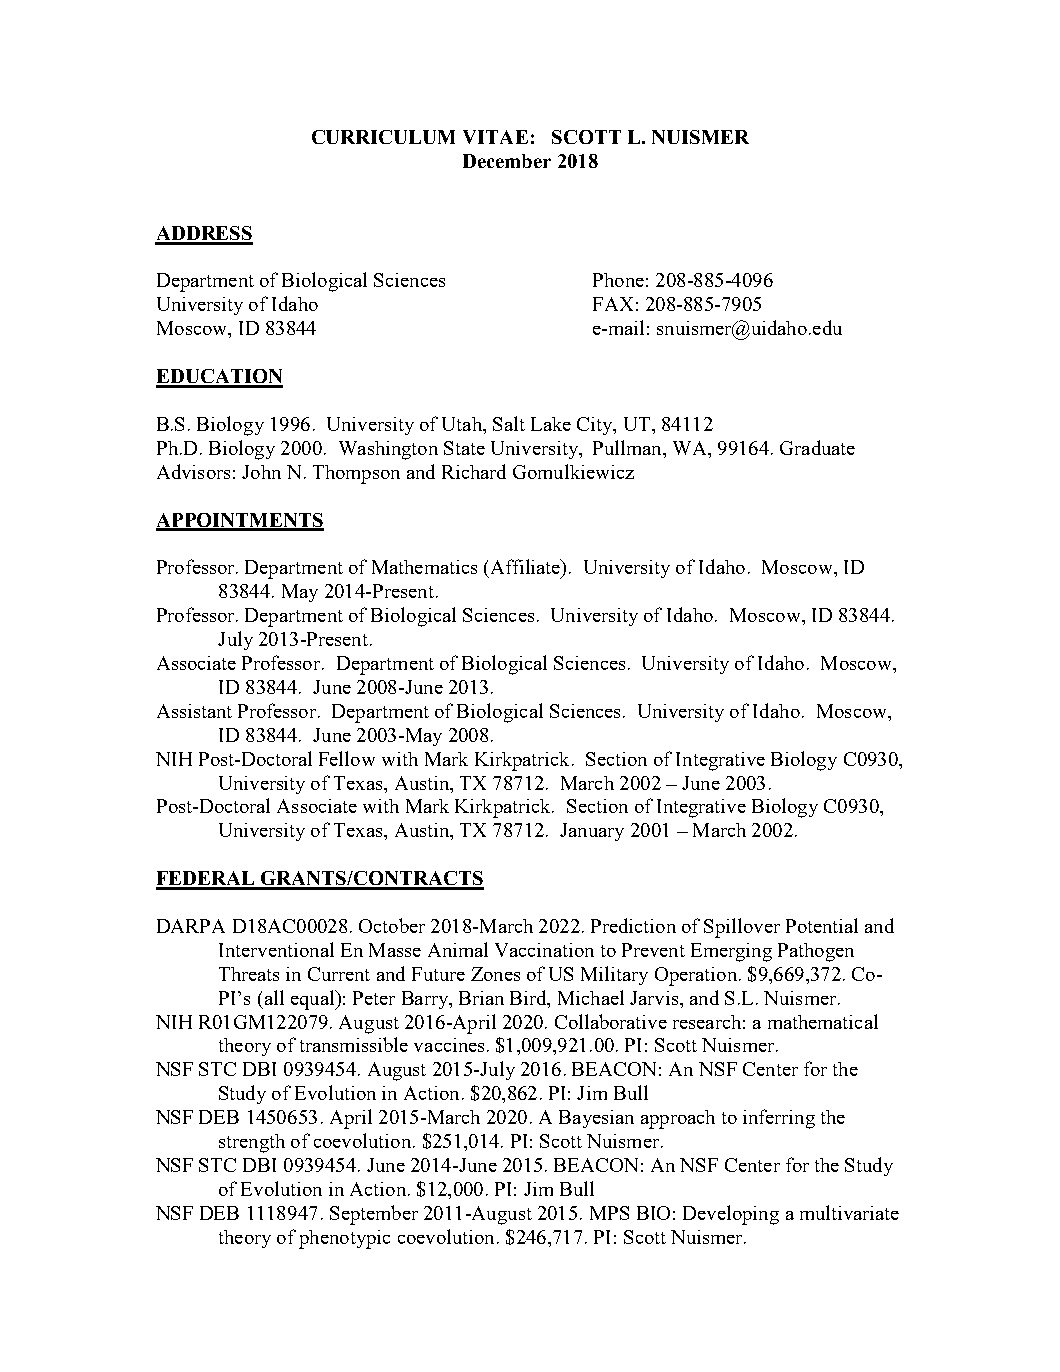 This screenshot has height=1372, width=1060. I want to click on strength, so click(252, 1143).
